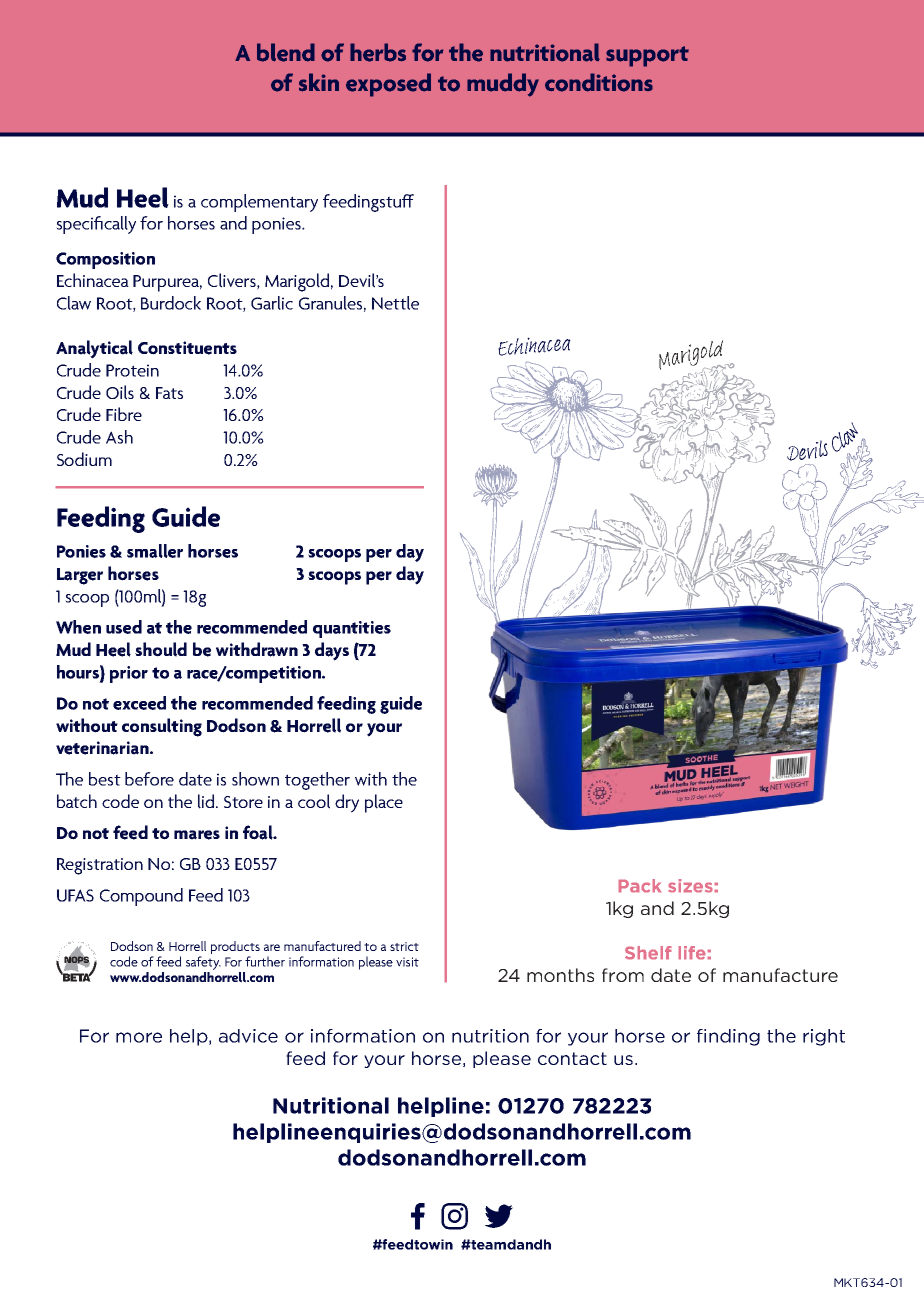 This screenshot has height=1308, width=924. Describe the element at coordinates (197, 835) in the screenshot. I see `mares` at that location.
